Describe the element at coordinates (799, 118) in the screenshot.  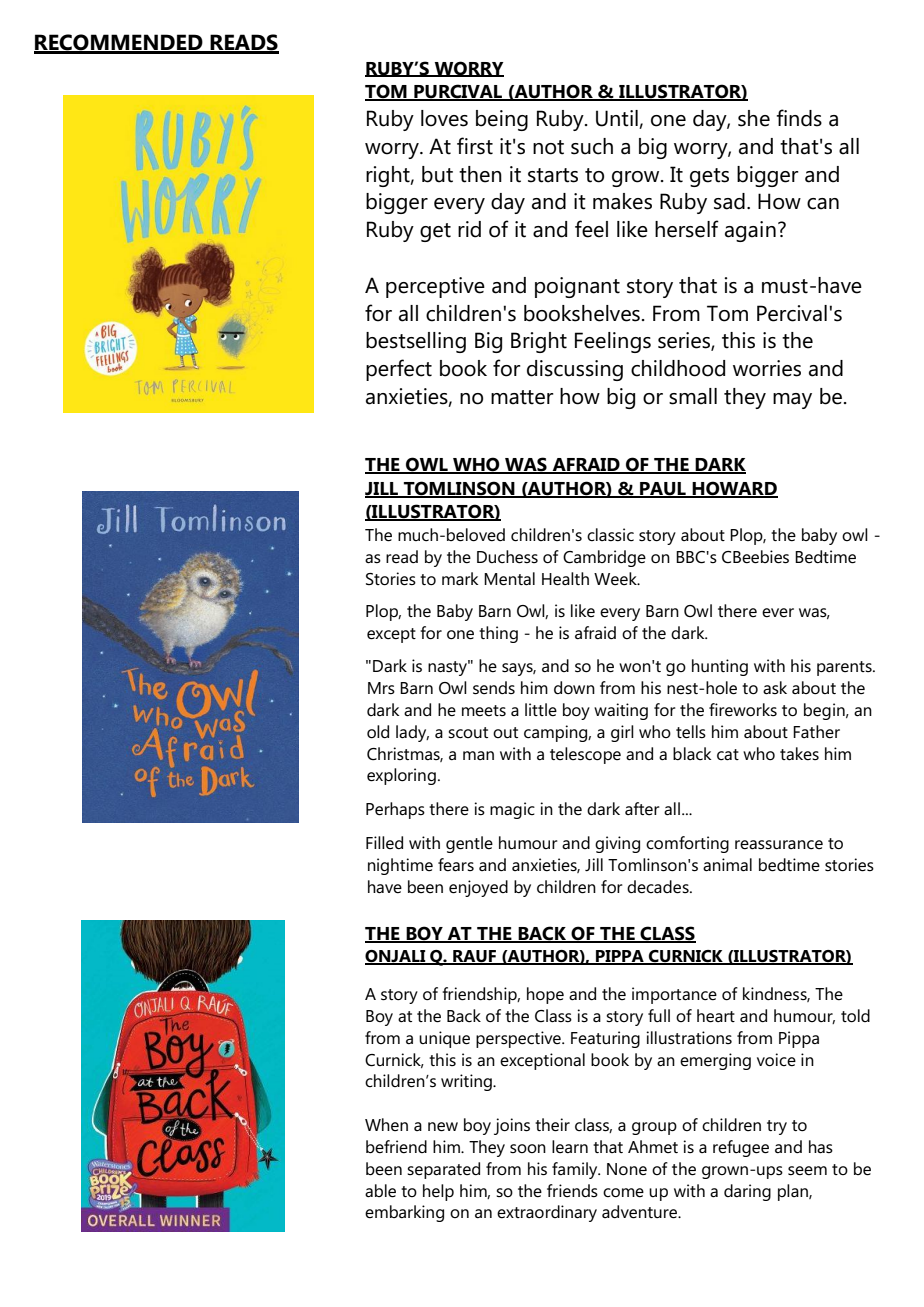
I see `finds` at that location.
